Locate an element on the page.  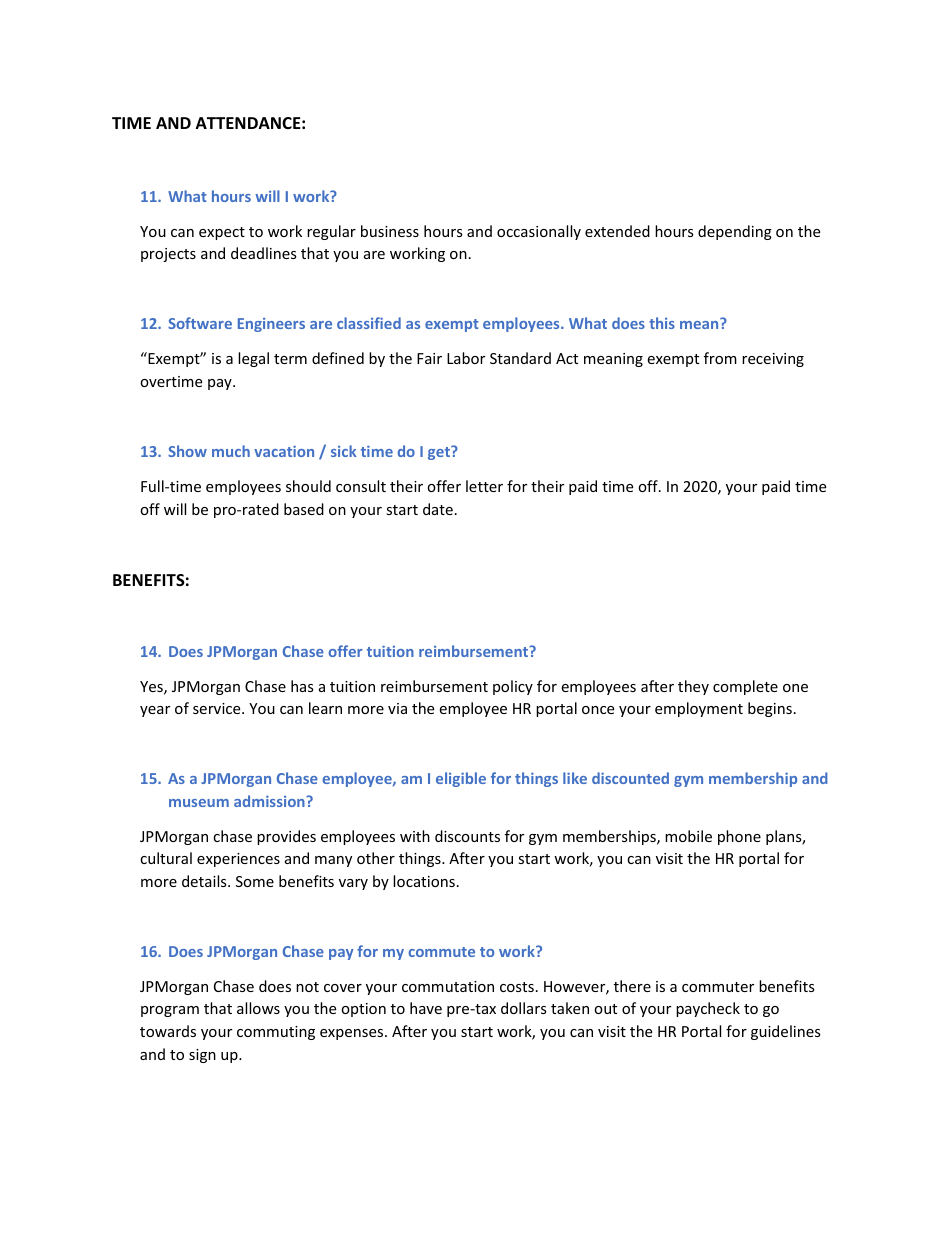
experiences is located at coordinates (238, 860).
